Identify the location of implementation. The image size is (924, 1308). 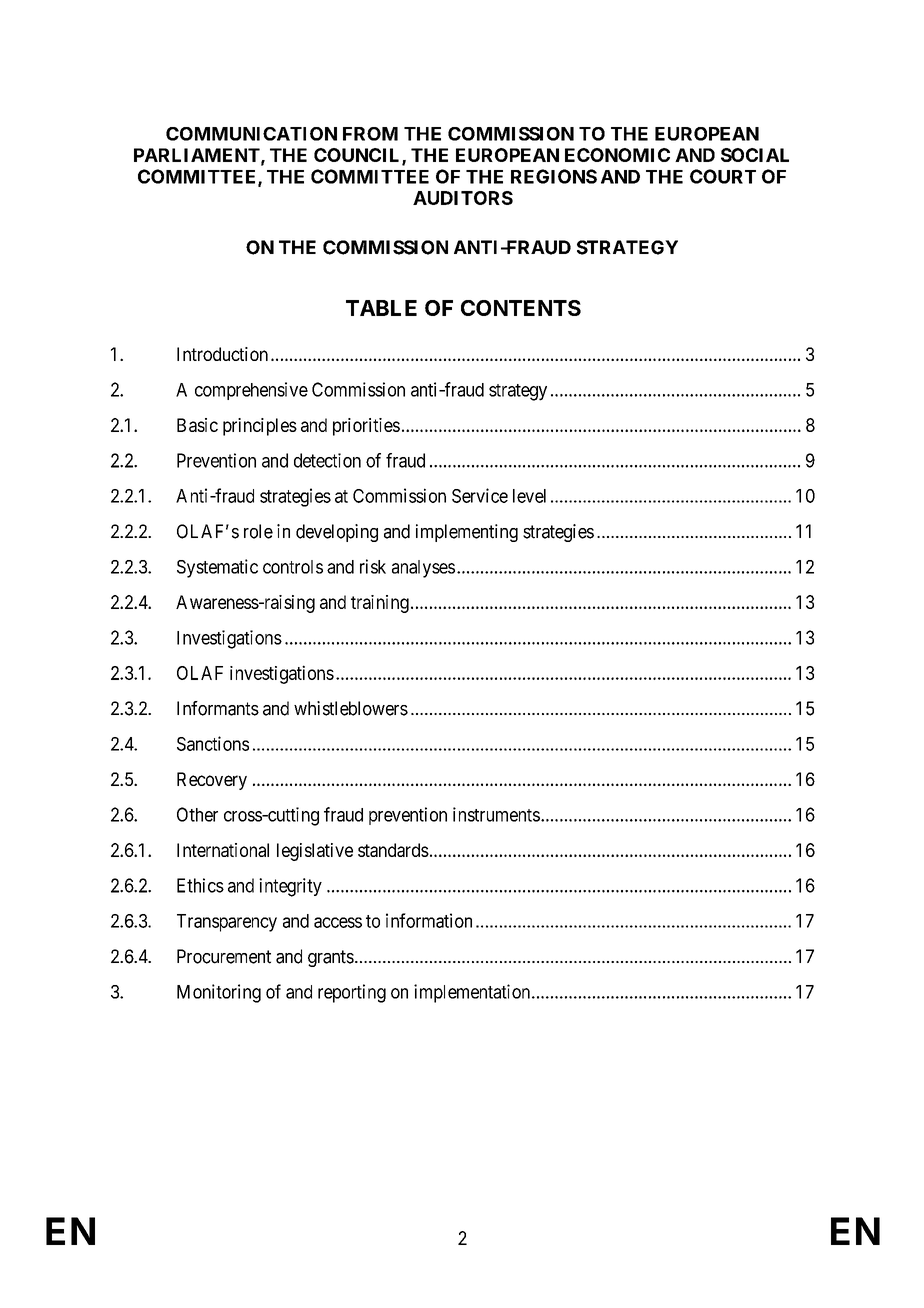
(473, 993).
